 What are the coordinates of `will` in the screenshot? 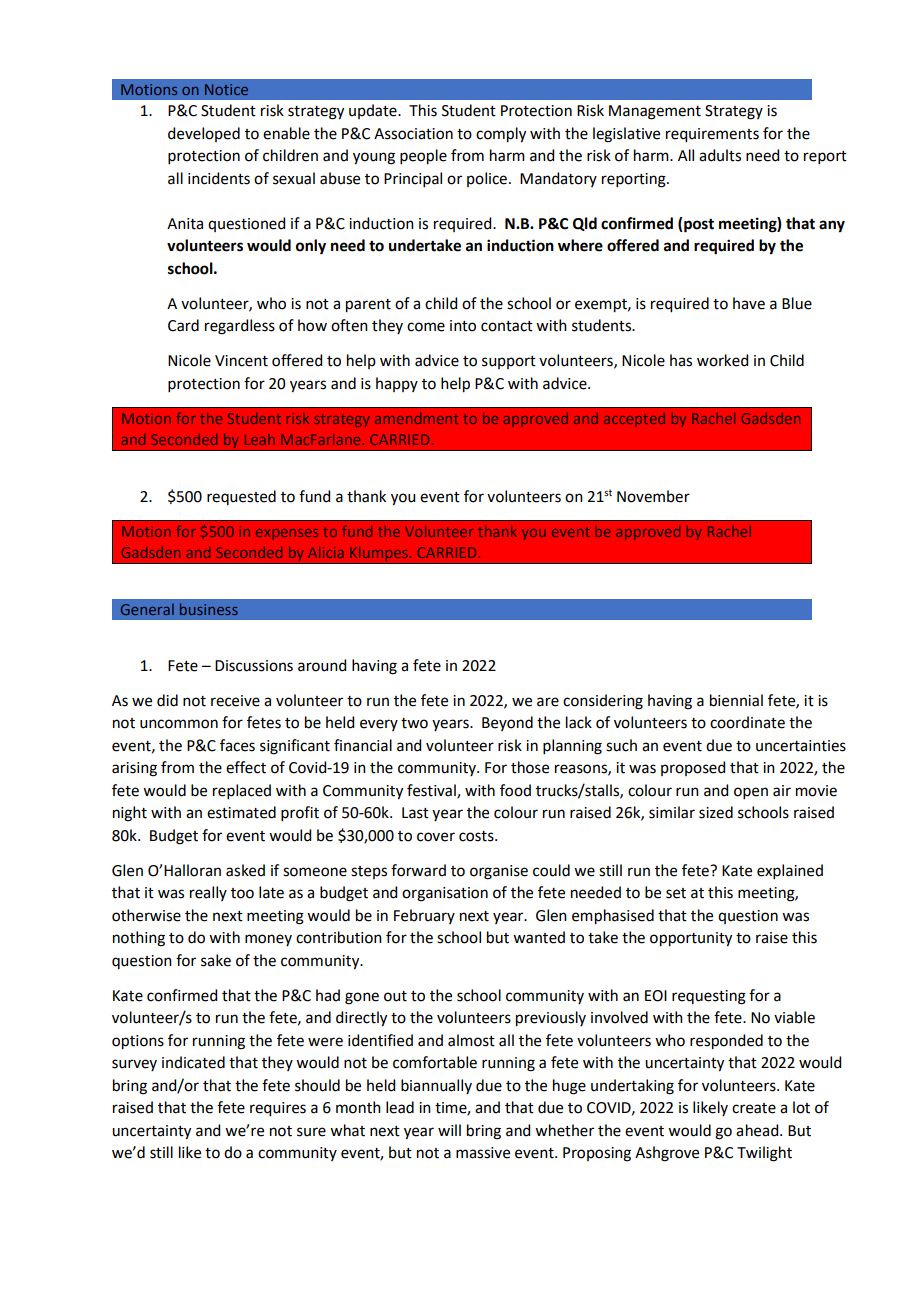 It's located at (449, 1130).
